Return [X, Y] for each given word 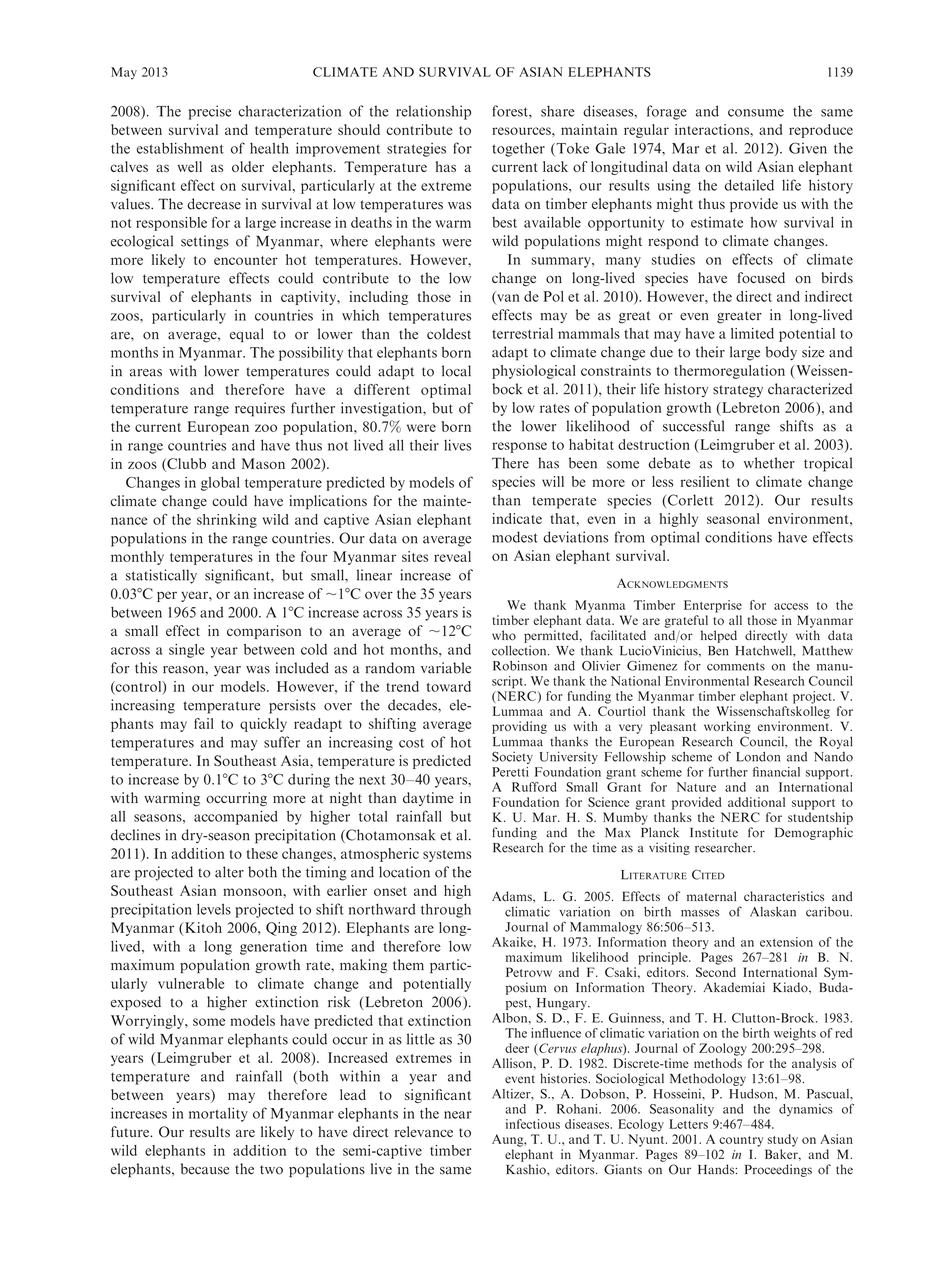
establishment [180, 148]
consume [756, 113]
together [518, 149]
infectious [533, 1124]
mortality [218, 1114]
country [741, 1141]
